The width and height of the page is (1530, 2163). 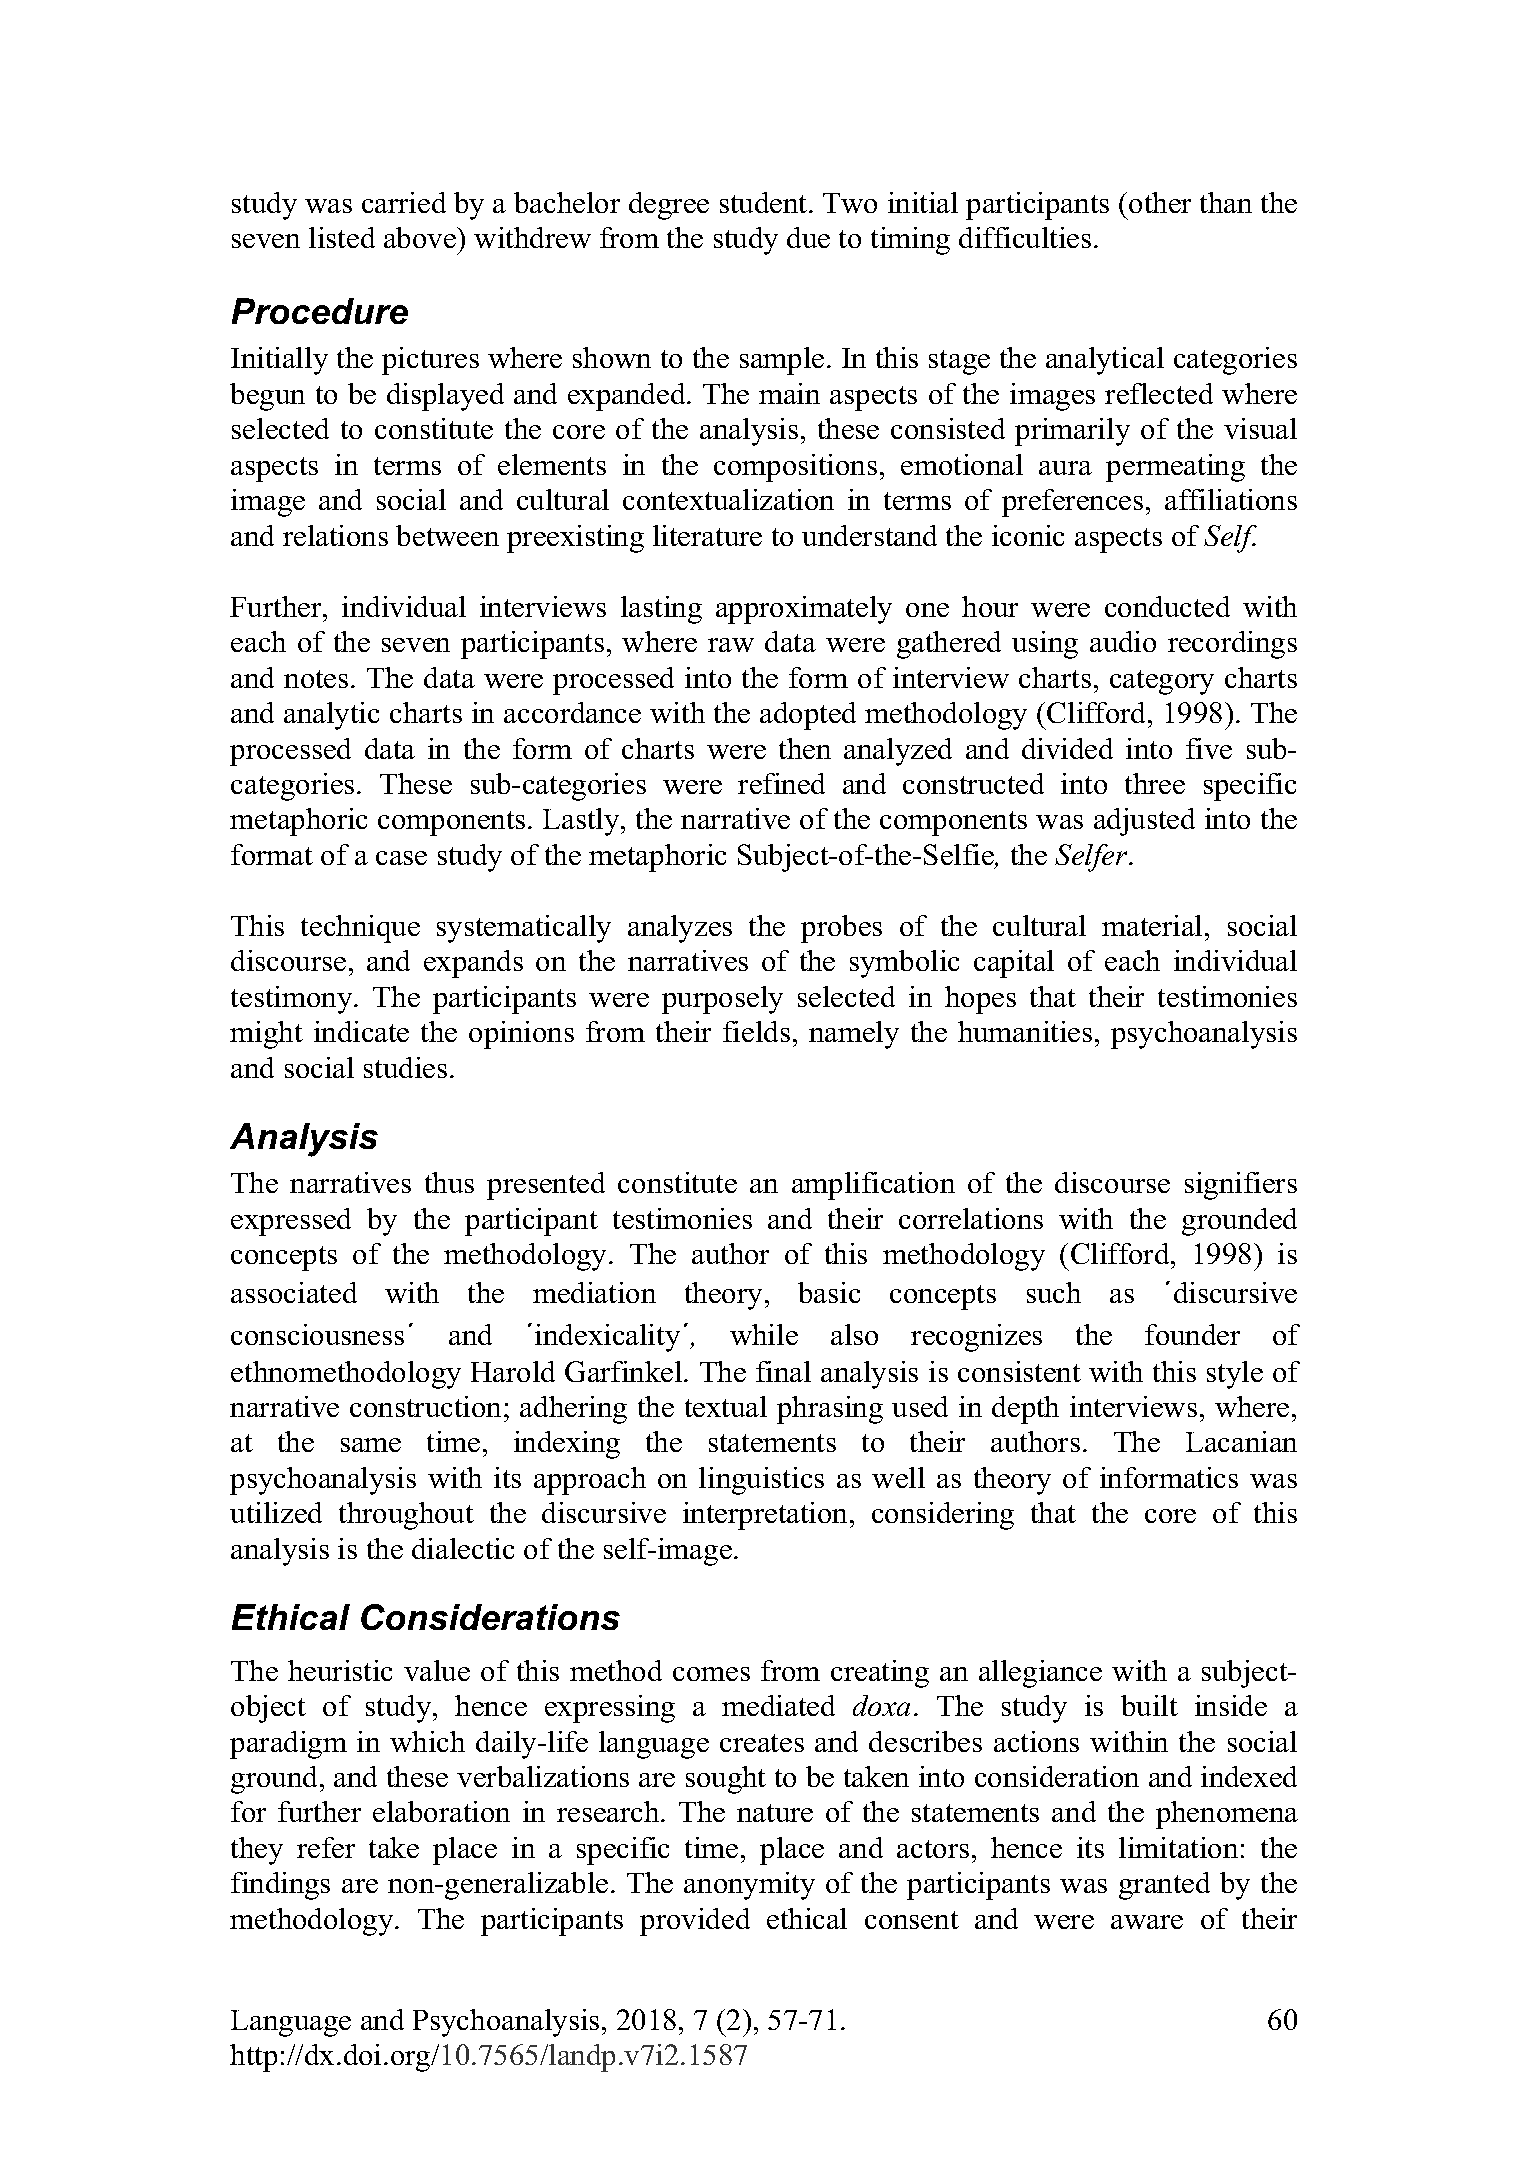 What do you see at coordinates (804, 610) in the page?
I see `approximately` at bounding box center [804, 610].
